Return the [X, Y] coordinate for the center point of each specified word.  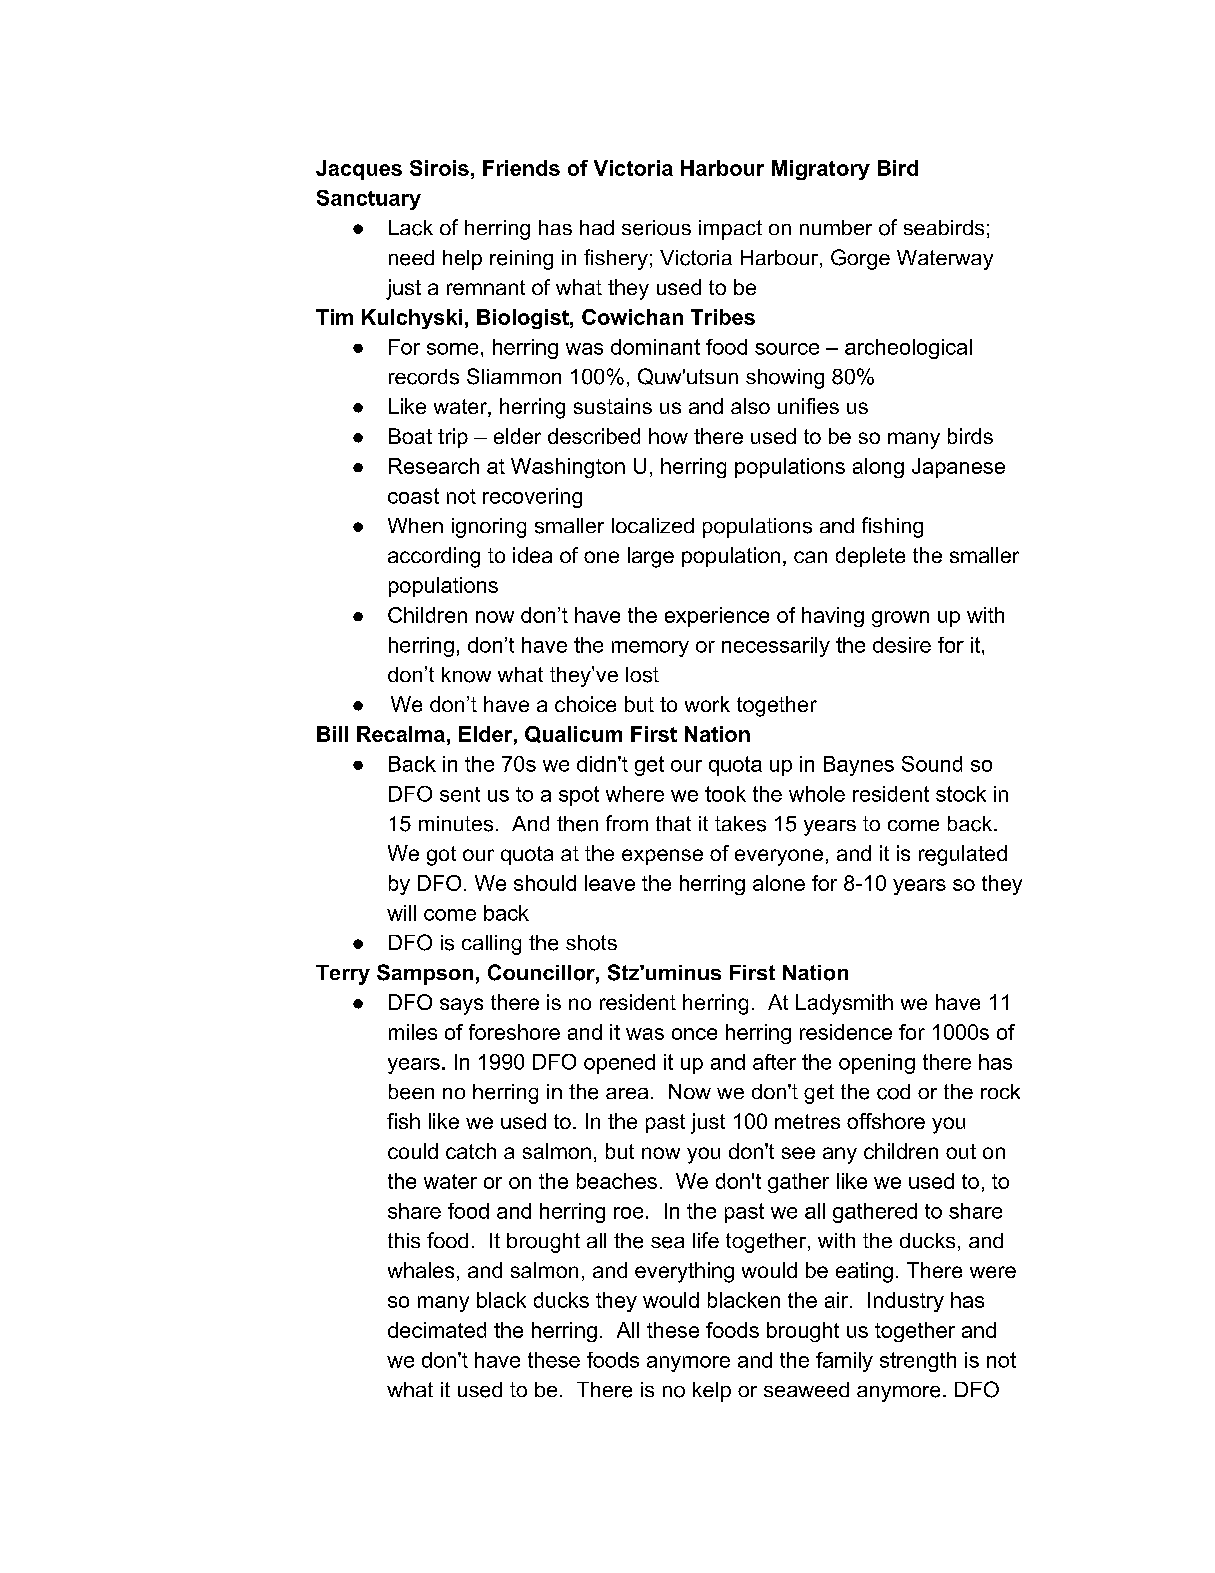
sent [460, 794]
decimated [437, 1330]
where [635, 794]
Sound [932, 764]
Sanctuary [369, 200]
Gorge [860, 259]
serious [656, 228]
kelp [712, 1392]
